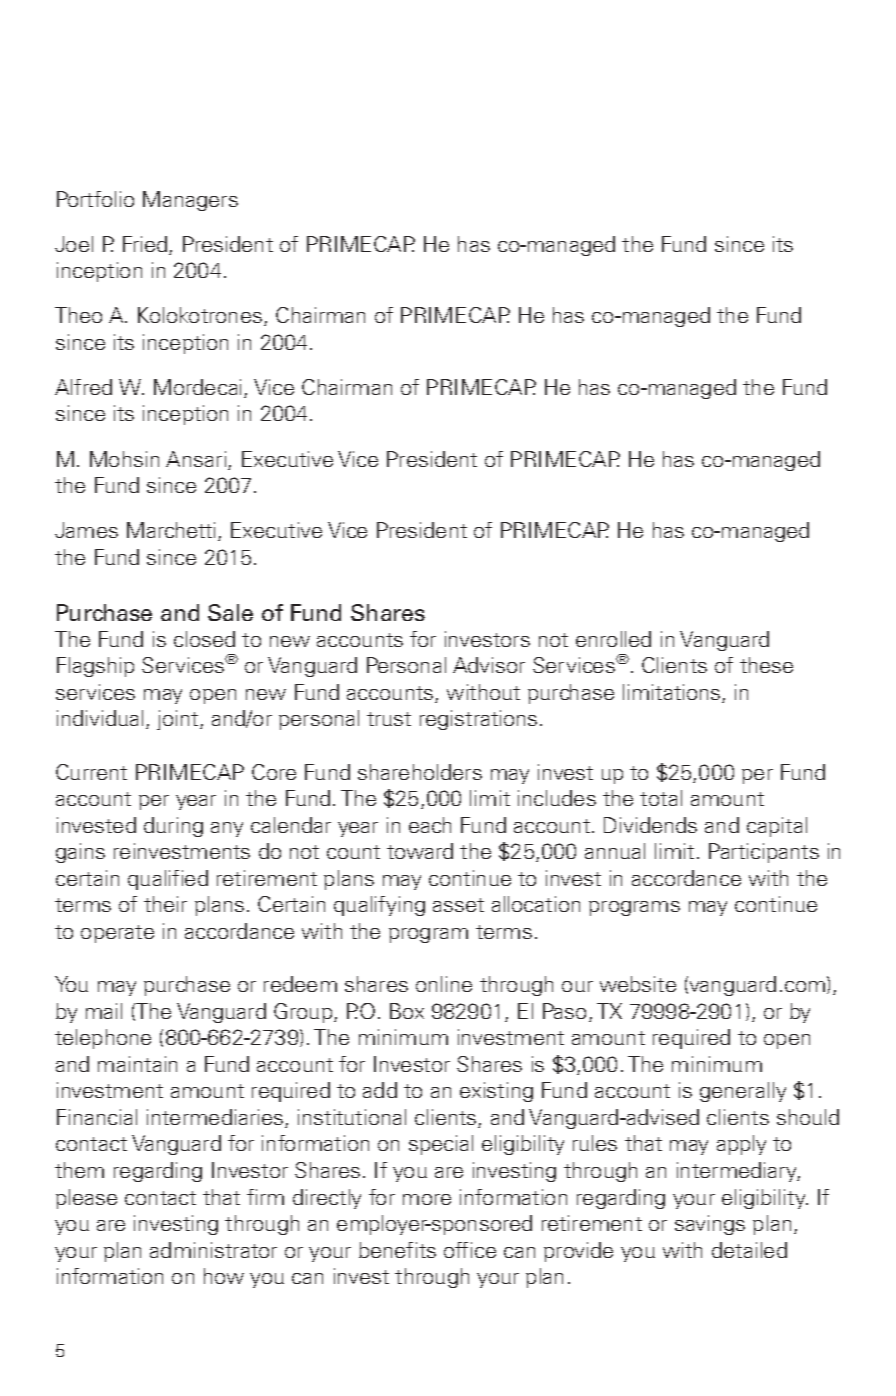 This screenshot has width=896, height=1396. I want to click on Box, so click(407, 1011).
